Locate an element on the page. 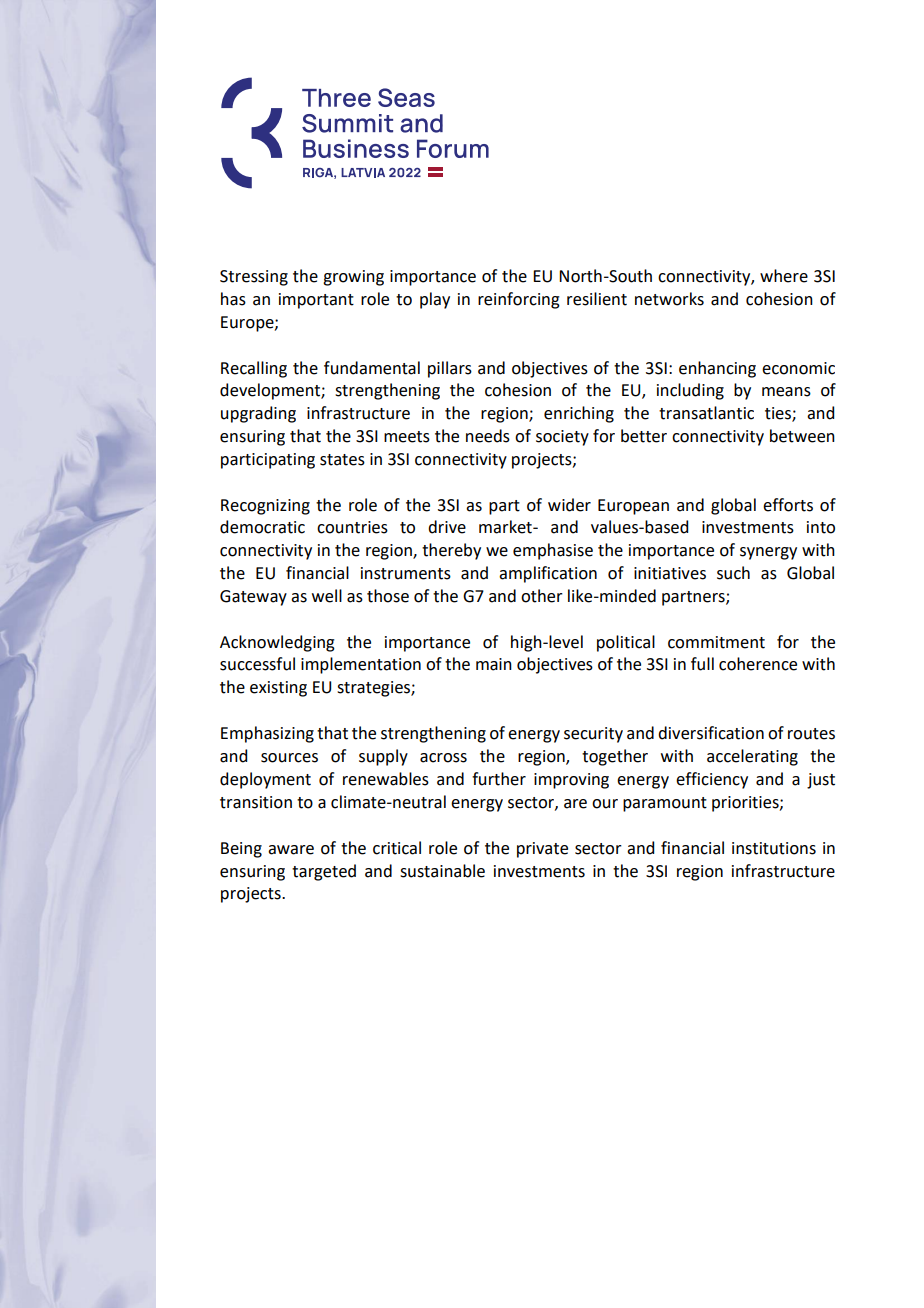 The height and width of the image is (1308, 924). wider is located at coordinates (569, 505).
